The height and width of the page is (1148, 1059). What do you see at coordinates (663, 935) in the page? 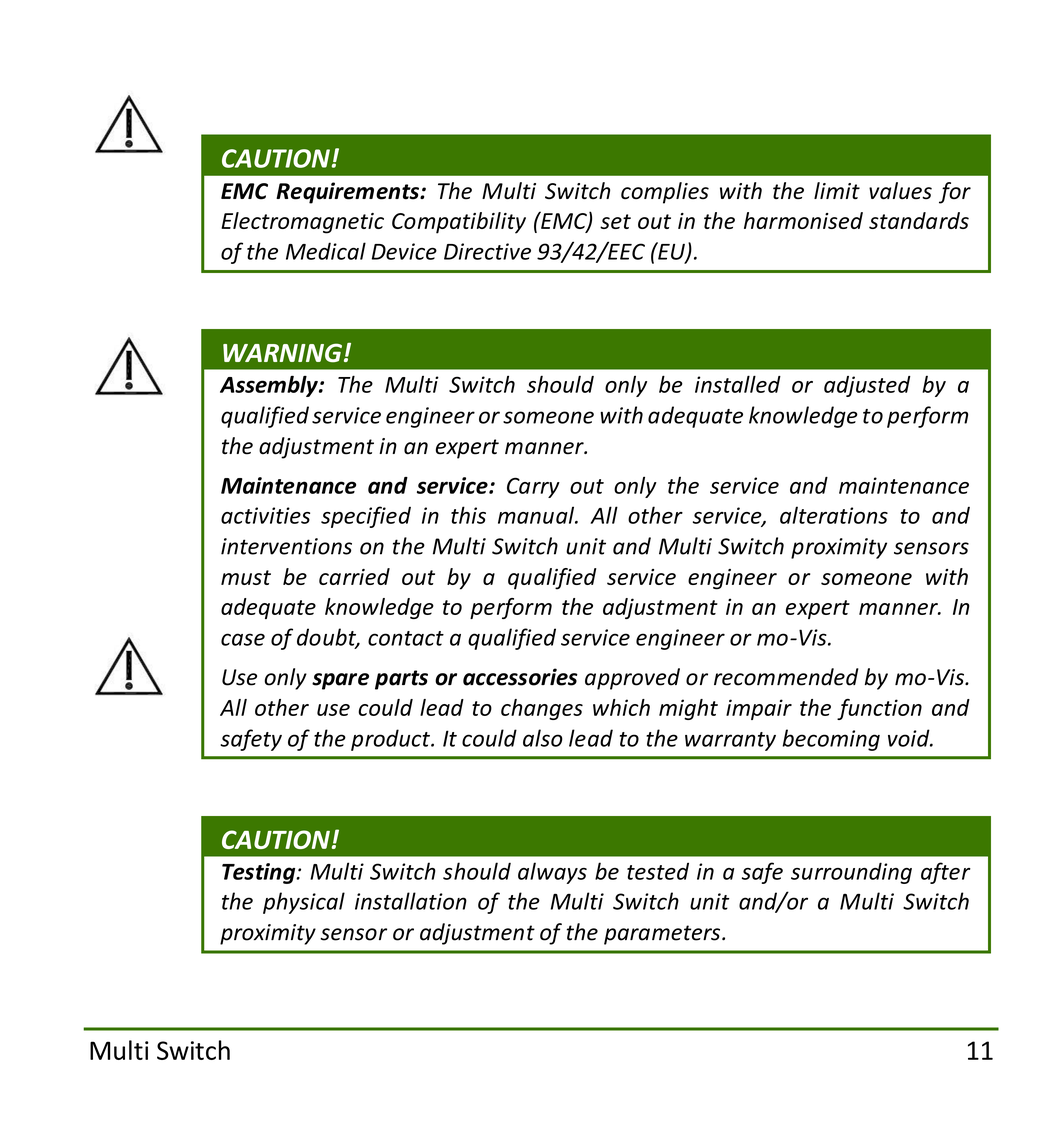
I see `parameters` at bounding box center [663, 935].
